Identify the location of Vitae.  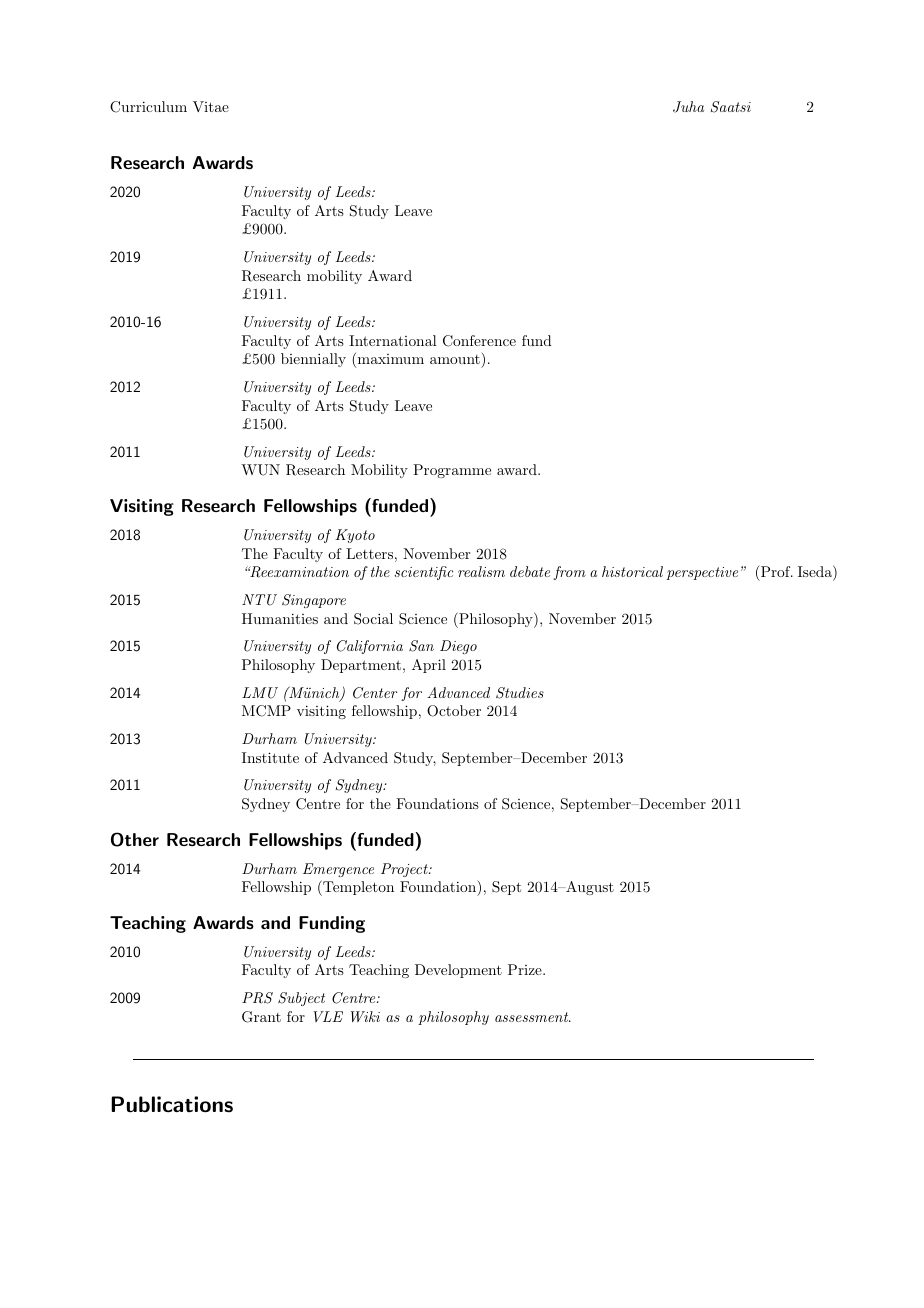
(211, 106).
